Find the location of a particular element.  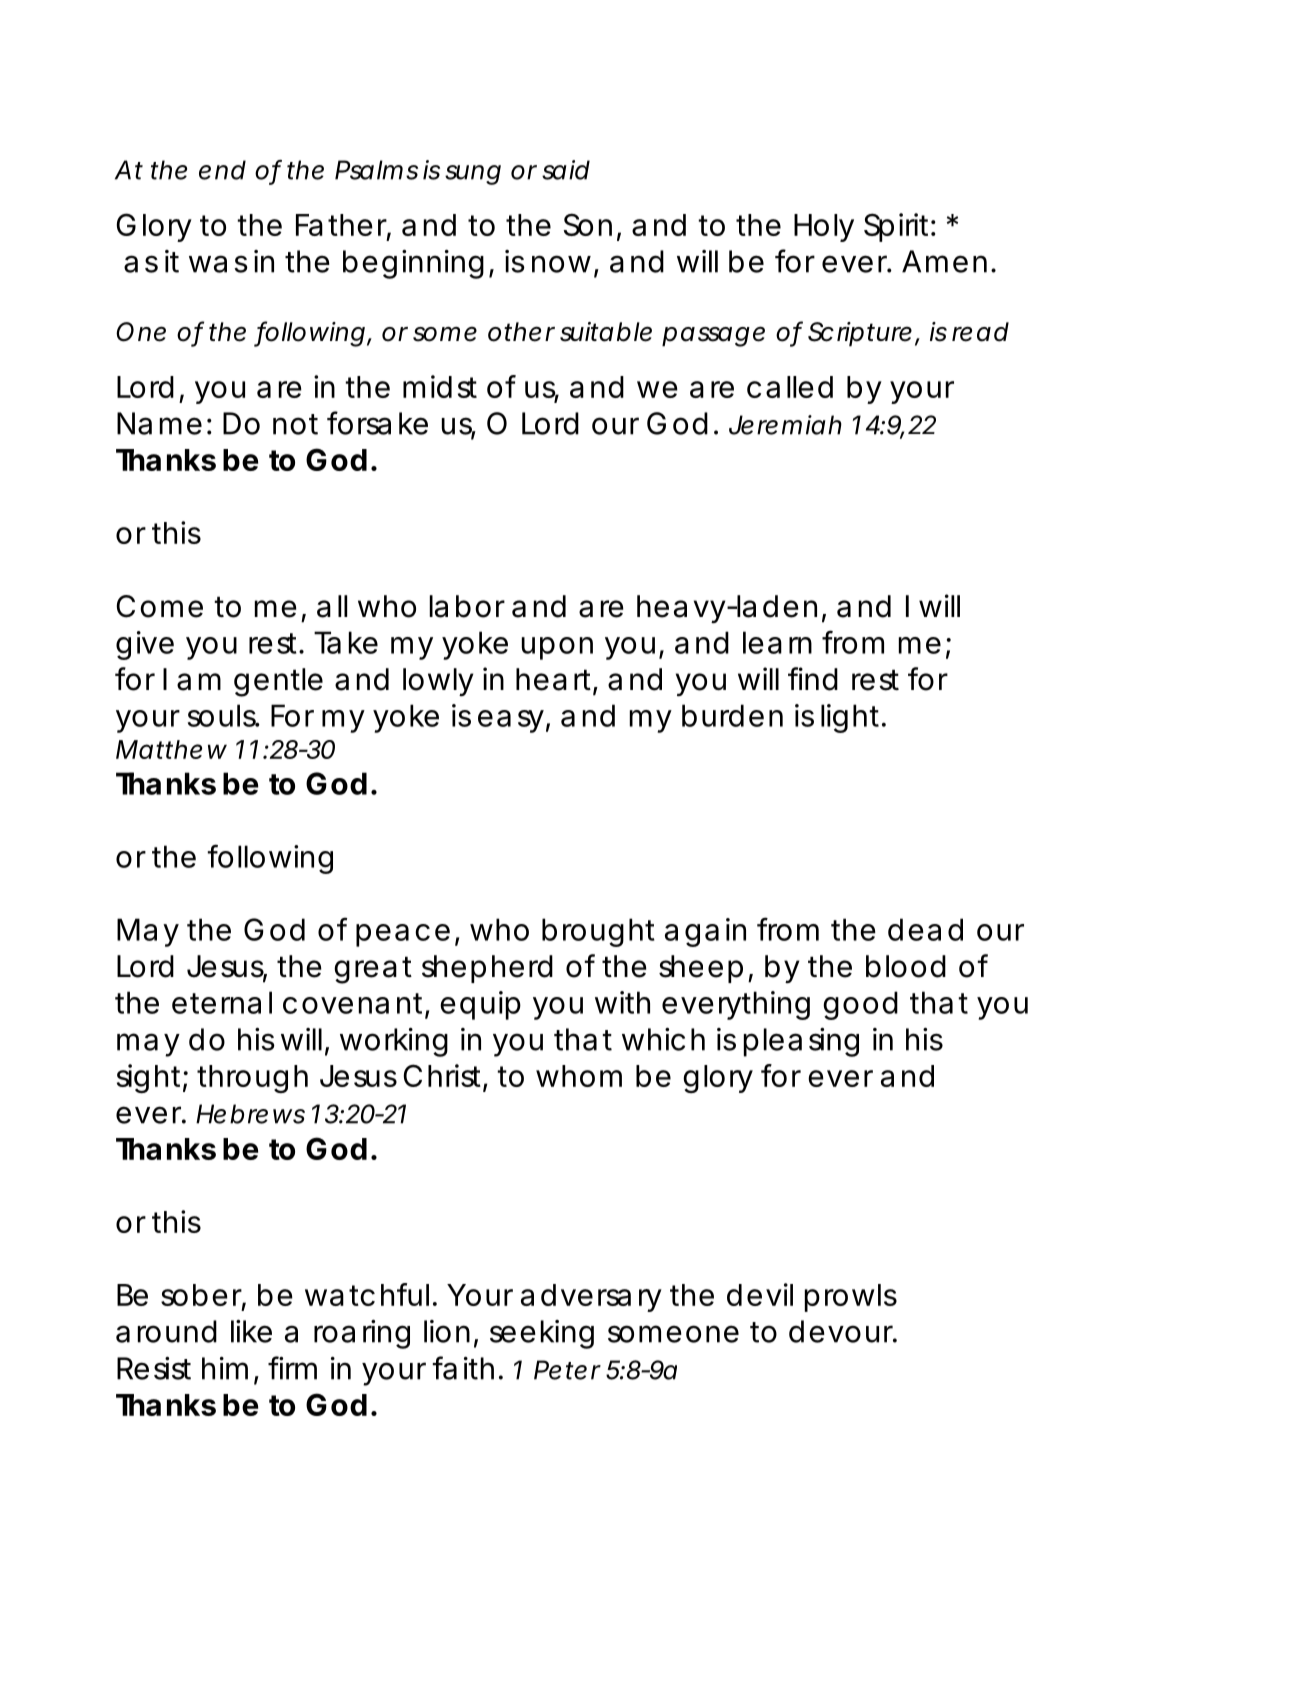

Son is located at coordinates (588, 224).
